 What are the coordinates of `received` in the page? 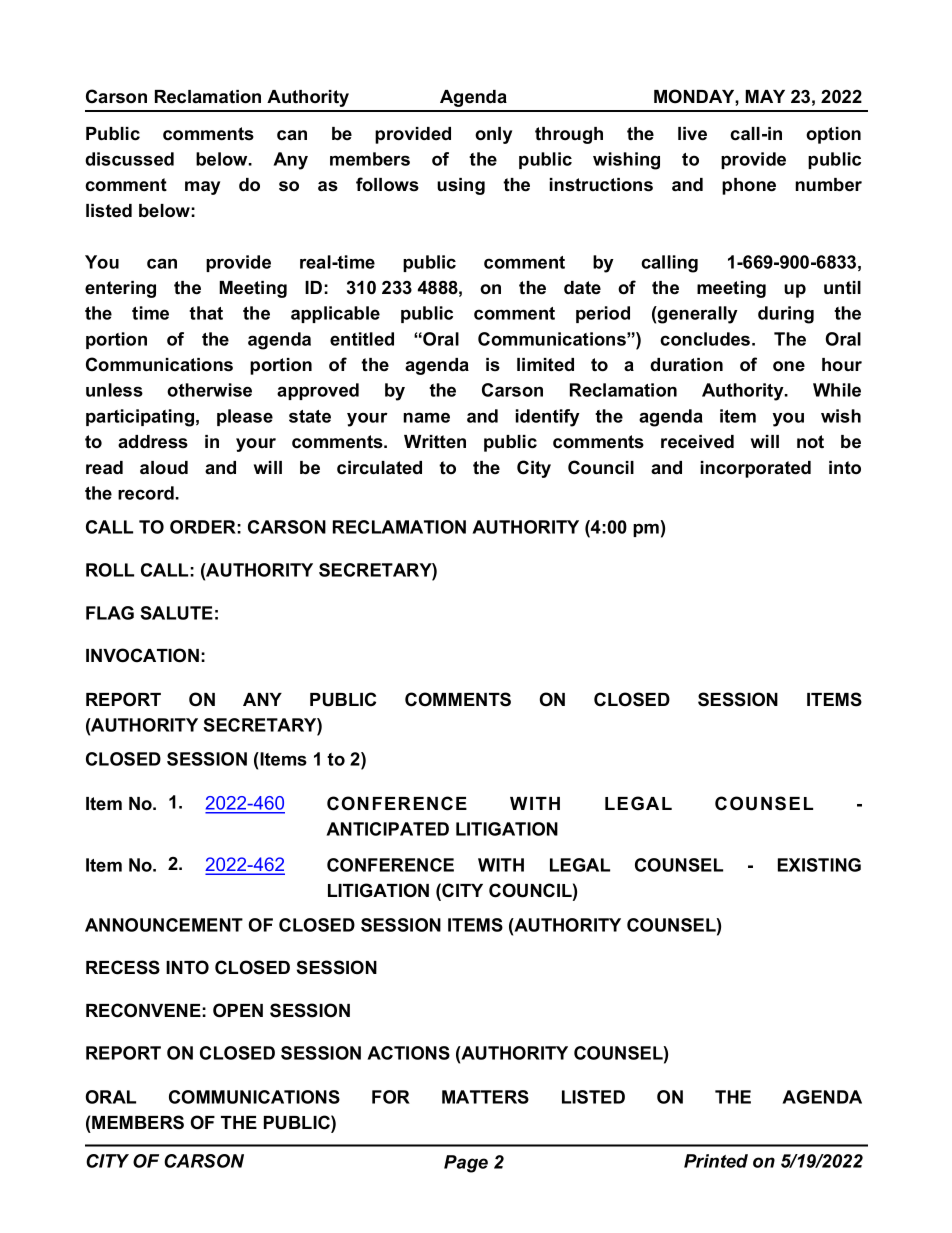 It's located at (697, 442).
